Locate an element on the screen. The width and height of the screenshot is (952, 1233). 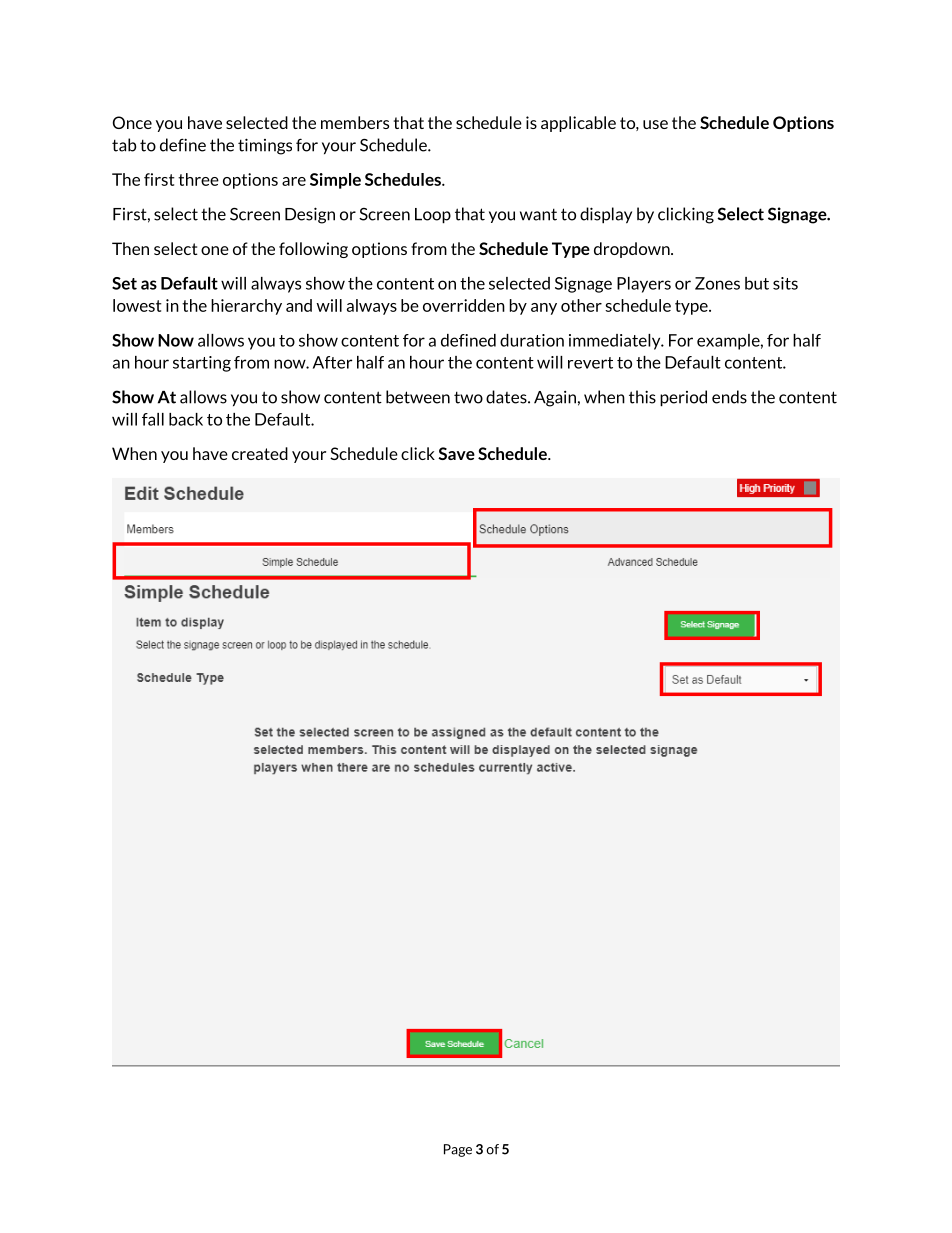
Page is located at coordinates (458, 1150).
